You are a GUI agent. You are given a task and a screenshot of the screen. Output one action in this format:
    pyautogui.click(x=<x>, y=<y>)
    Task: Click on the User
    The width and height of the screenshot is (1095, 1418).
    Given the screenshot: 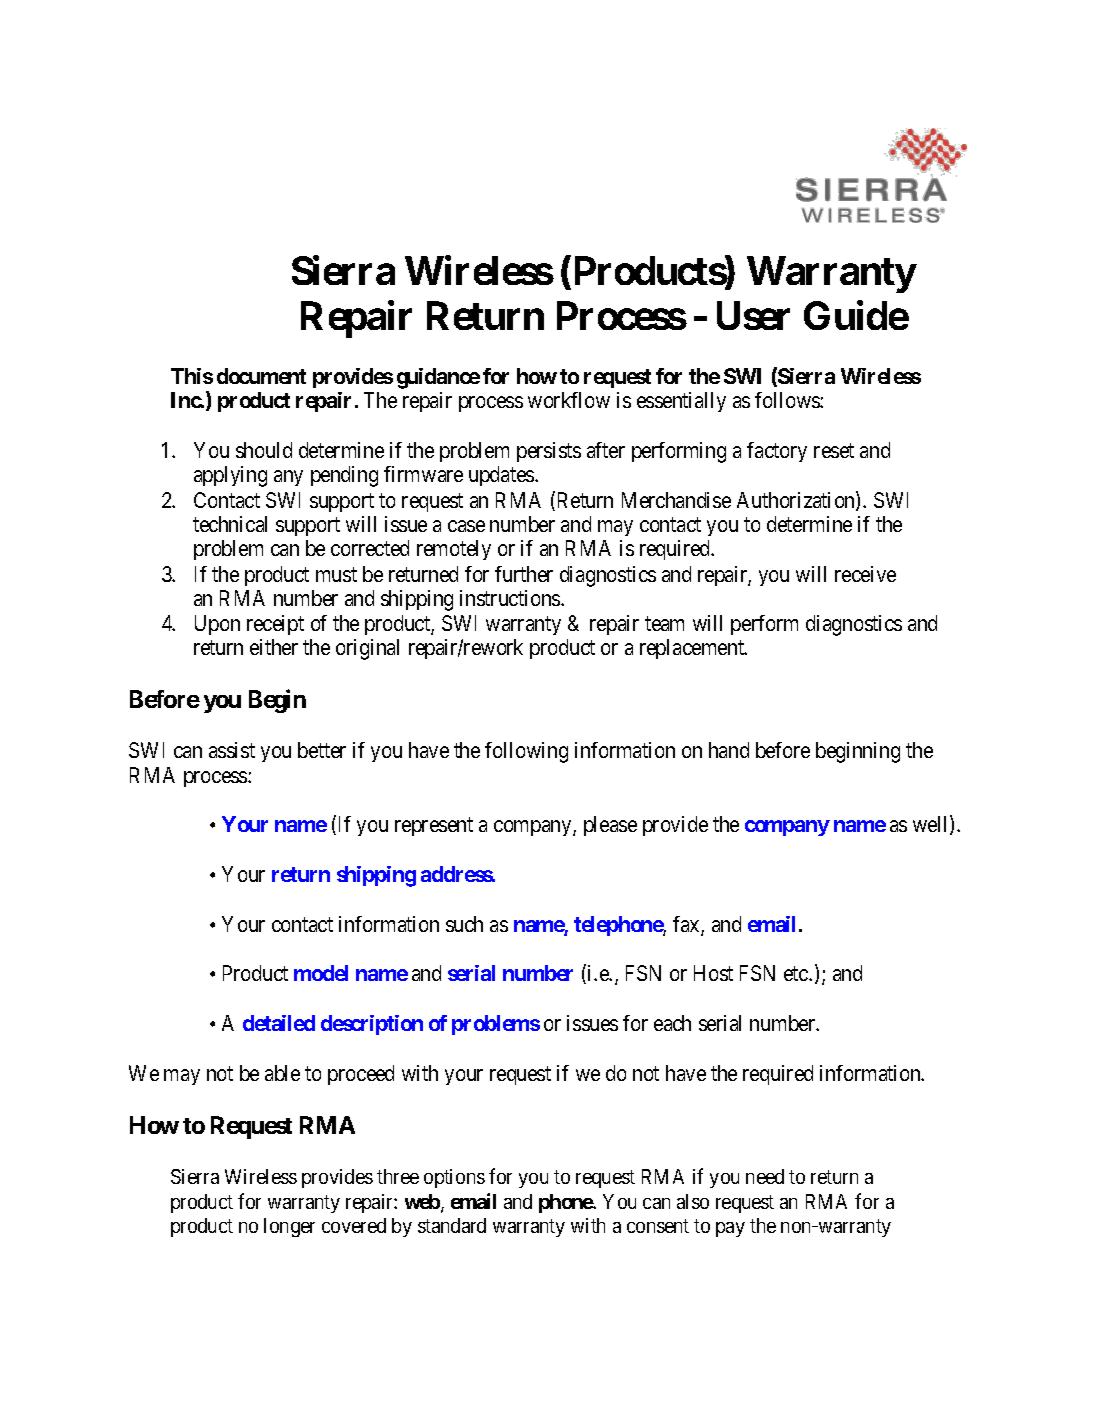 What is the action you would take?
    pyautogui.click(x=753, y=315)
